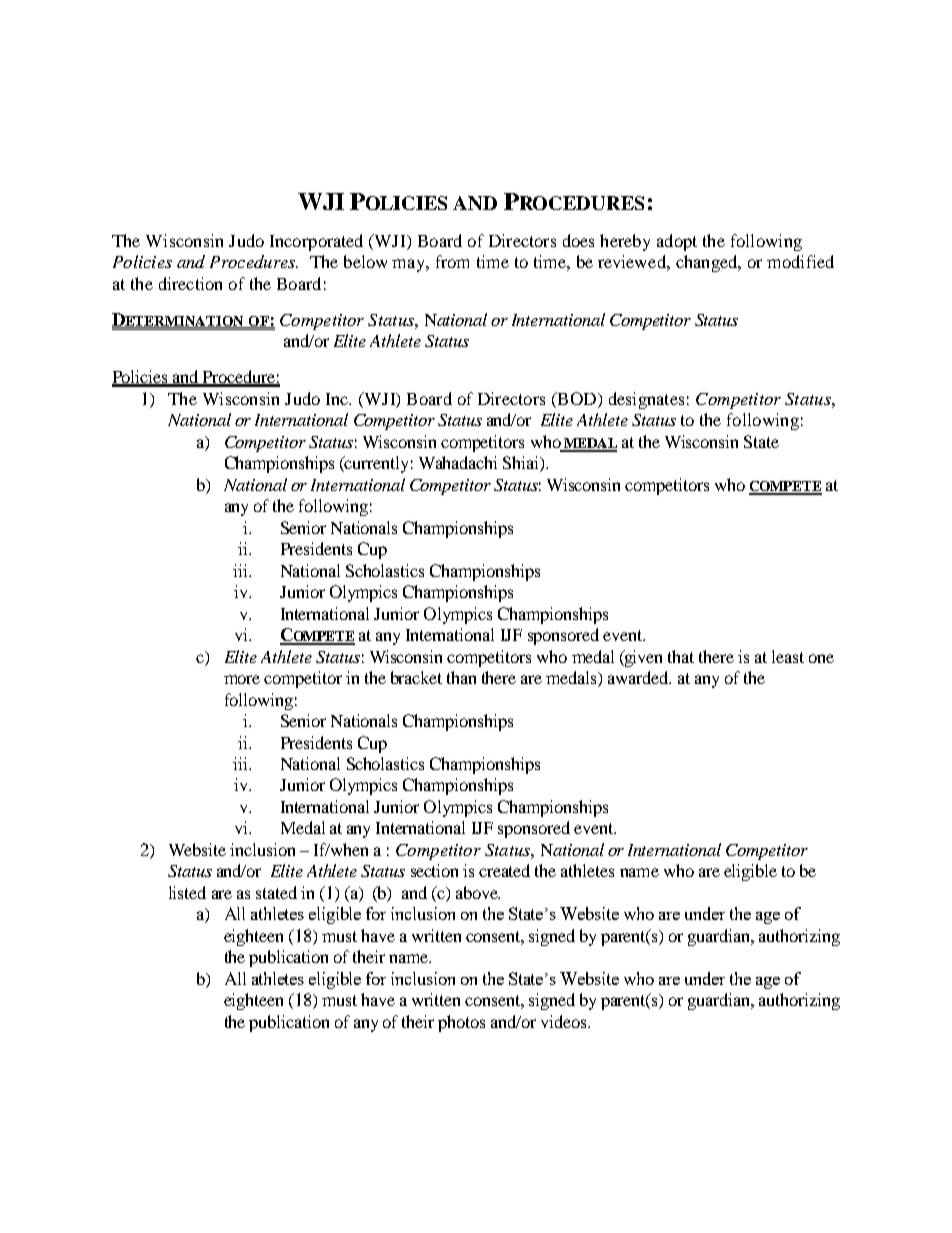  Describe the element at coordinates (461, 1023) in the image. I see `photos` at that location.
